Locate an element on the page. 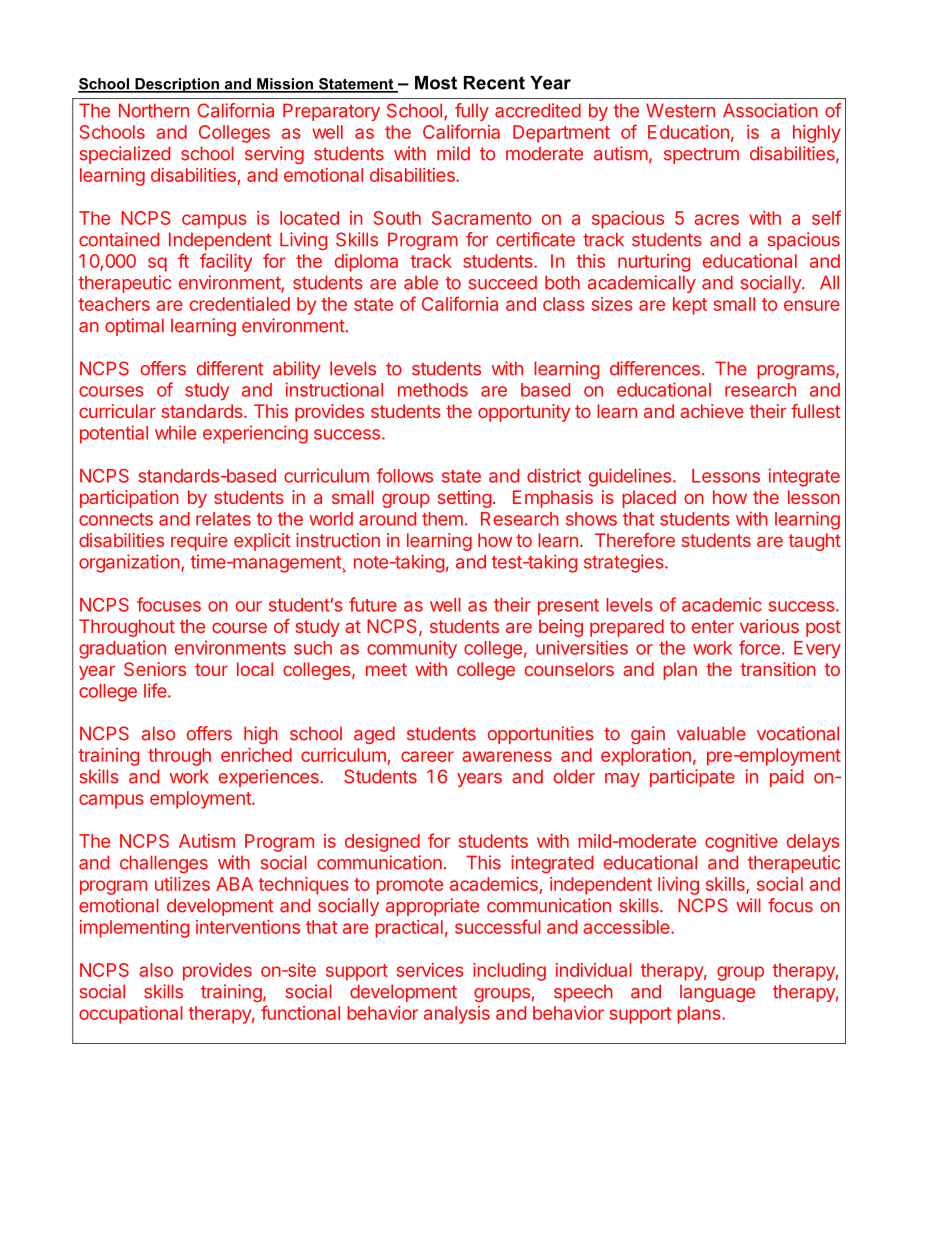 This page has height=1233, width=952. achieve is located at coordinates (712, 411).
